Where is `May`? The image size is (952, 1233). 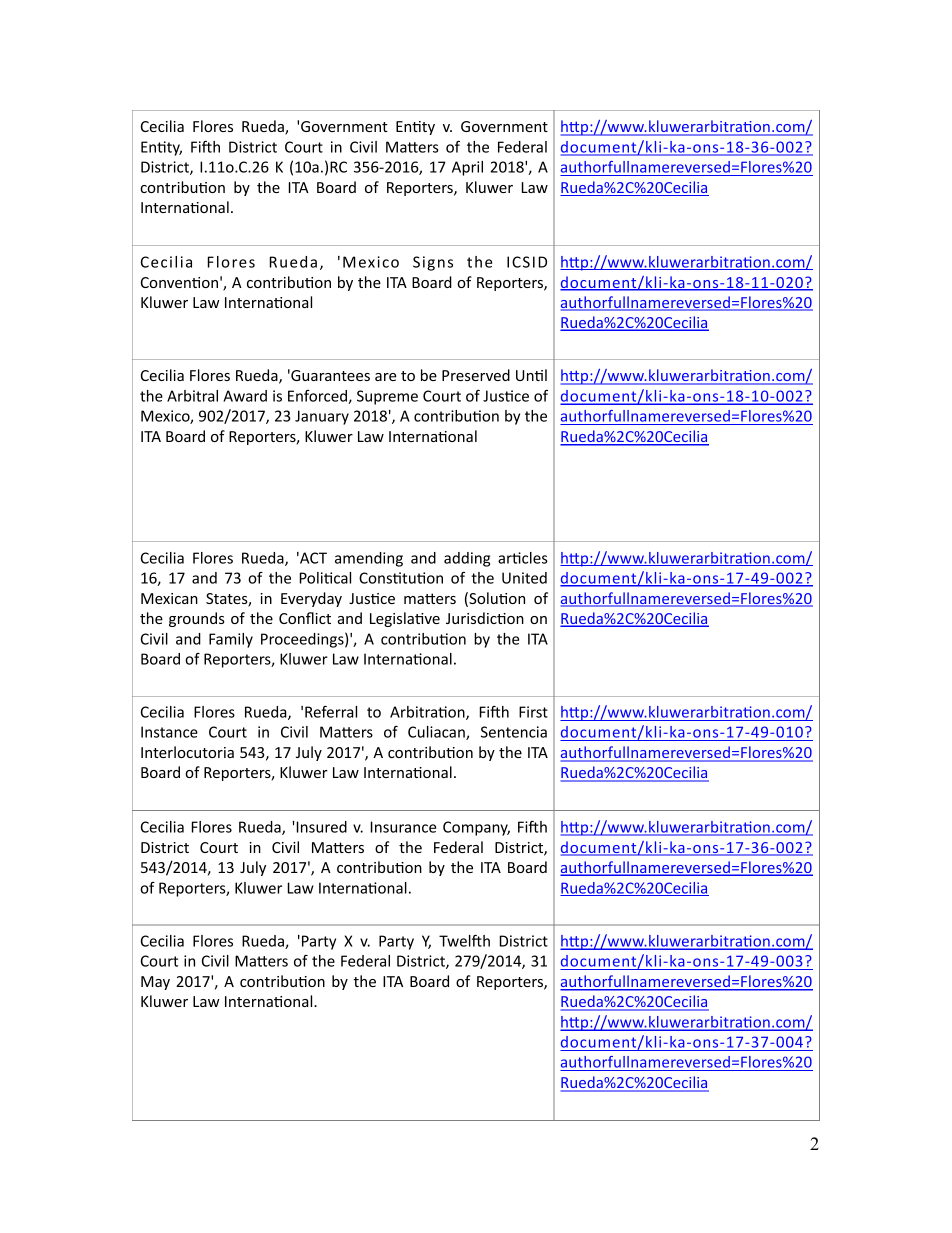 May is located at coordinates (155, 983).
